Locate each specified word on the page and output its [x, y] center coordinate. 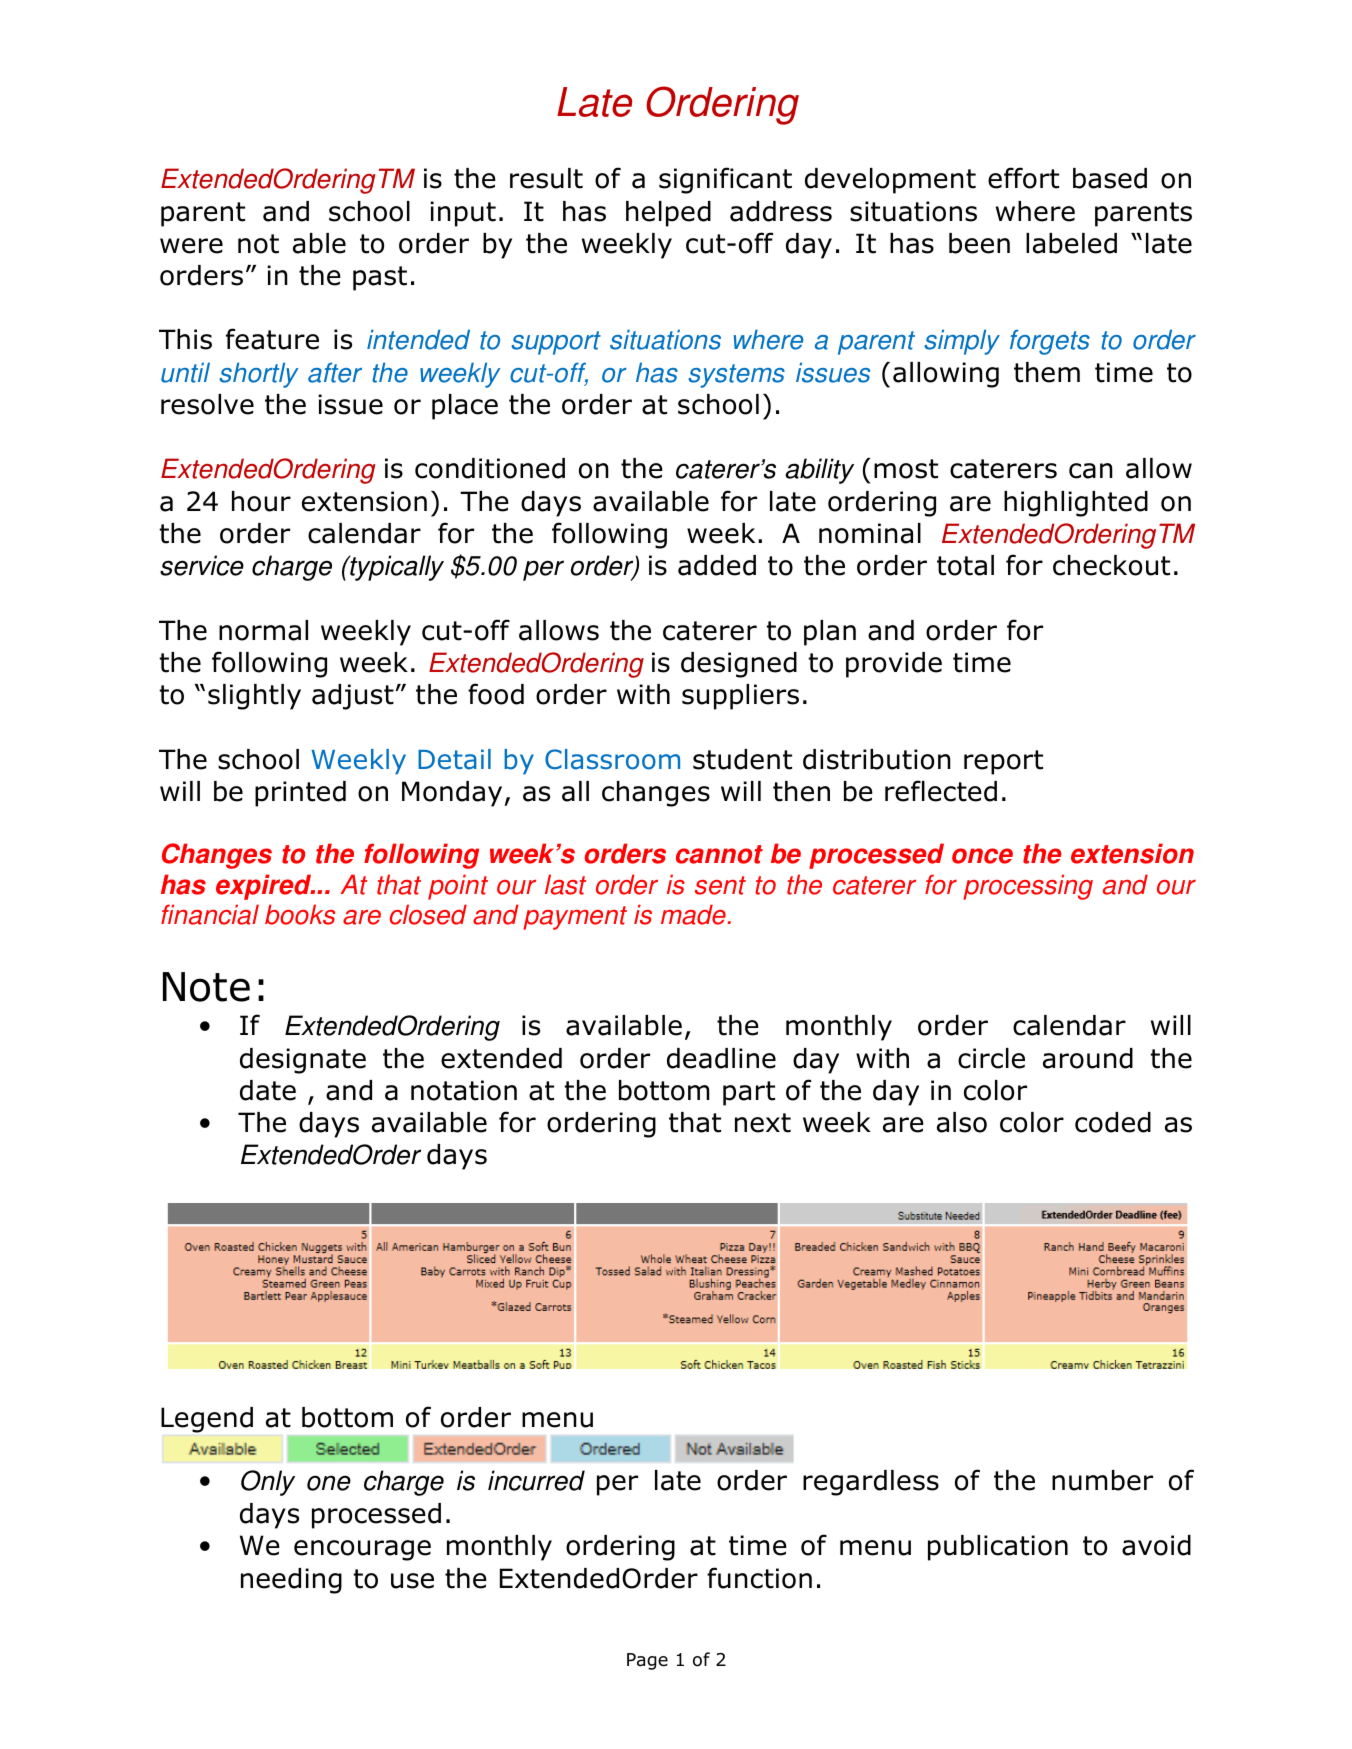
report [1003, 762]
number [1102, 1480]
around [1088, 1058]
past [380, 278]
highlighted [1076, 504]
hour [261, 501]
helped [668, 214]
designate [303, 1061]
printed [300, 794]
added [717, 565]
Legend [207, 1420]
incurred [536, 1480]
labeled [1071, 243]
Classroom [612, 759]
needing [291, 1581]
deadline [721, 1058]
